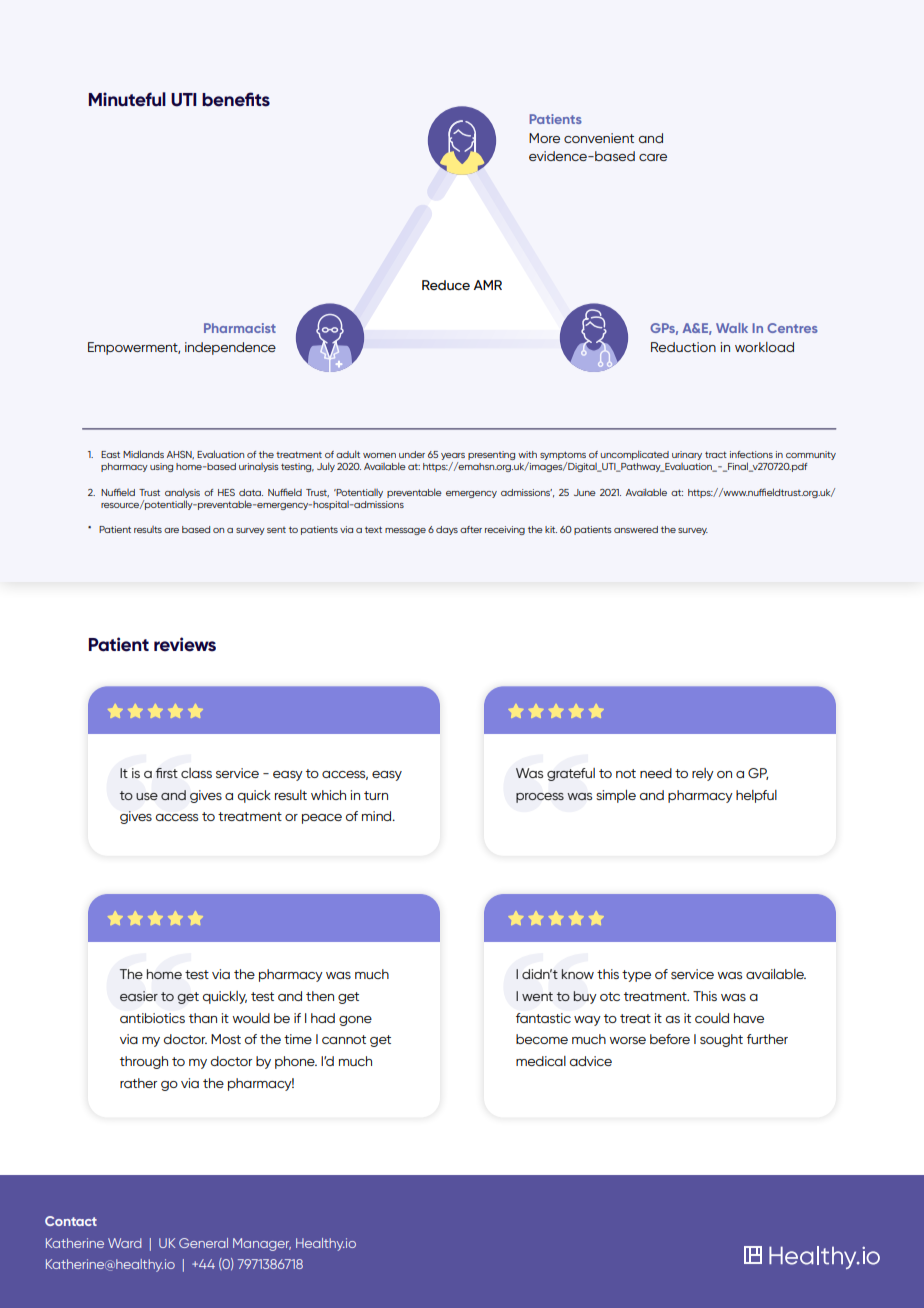 Image resolution: width=924 pixels, height=1308 pixels. What do you see at coordinates (376, 795) in the image?
I see `turn` at bounding box center [376, 795].
